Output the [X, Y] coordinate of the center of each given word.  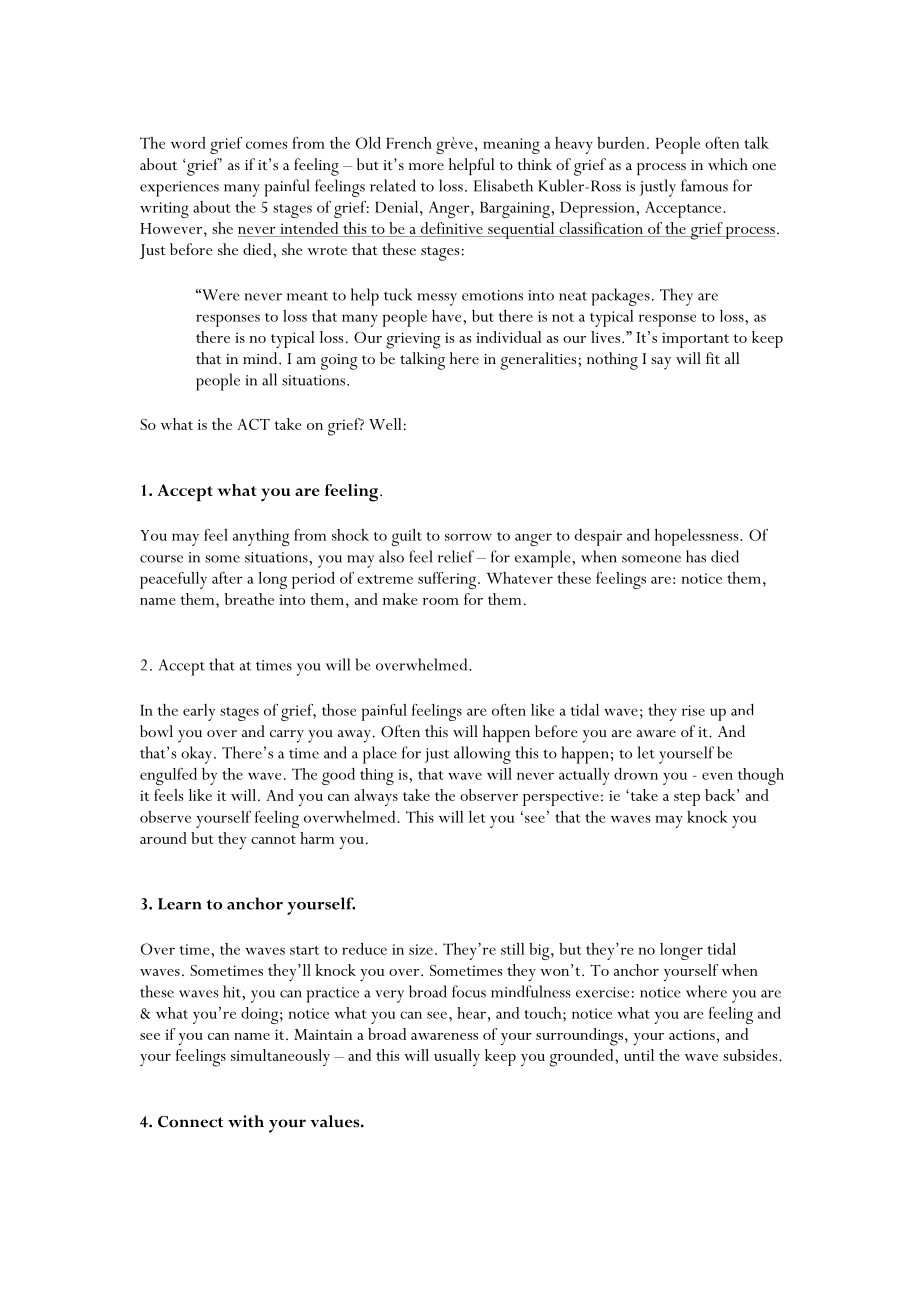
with [246, 1121]
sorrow [468, 537]
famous [704, 185]
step [687, 799]
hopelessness [698, 537]
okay [198, 755]
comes [266, 145]
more [426, 166]
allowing [482, 755]
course [161, 559]
